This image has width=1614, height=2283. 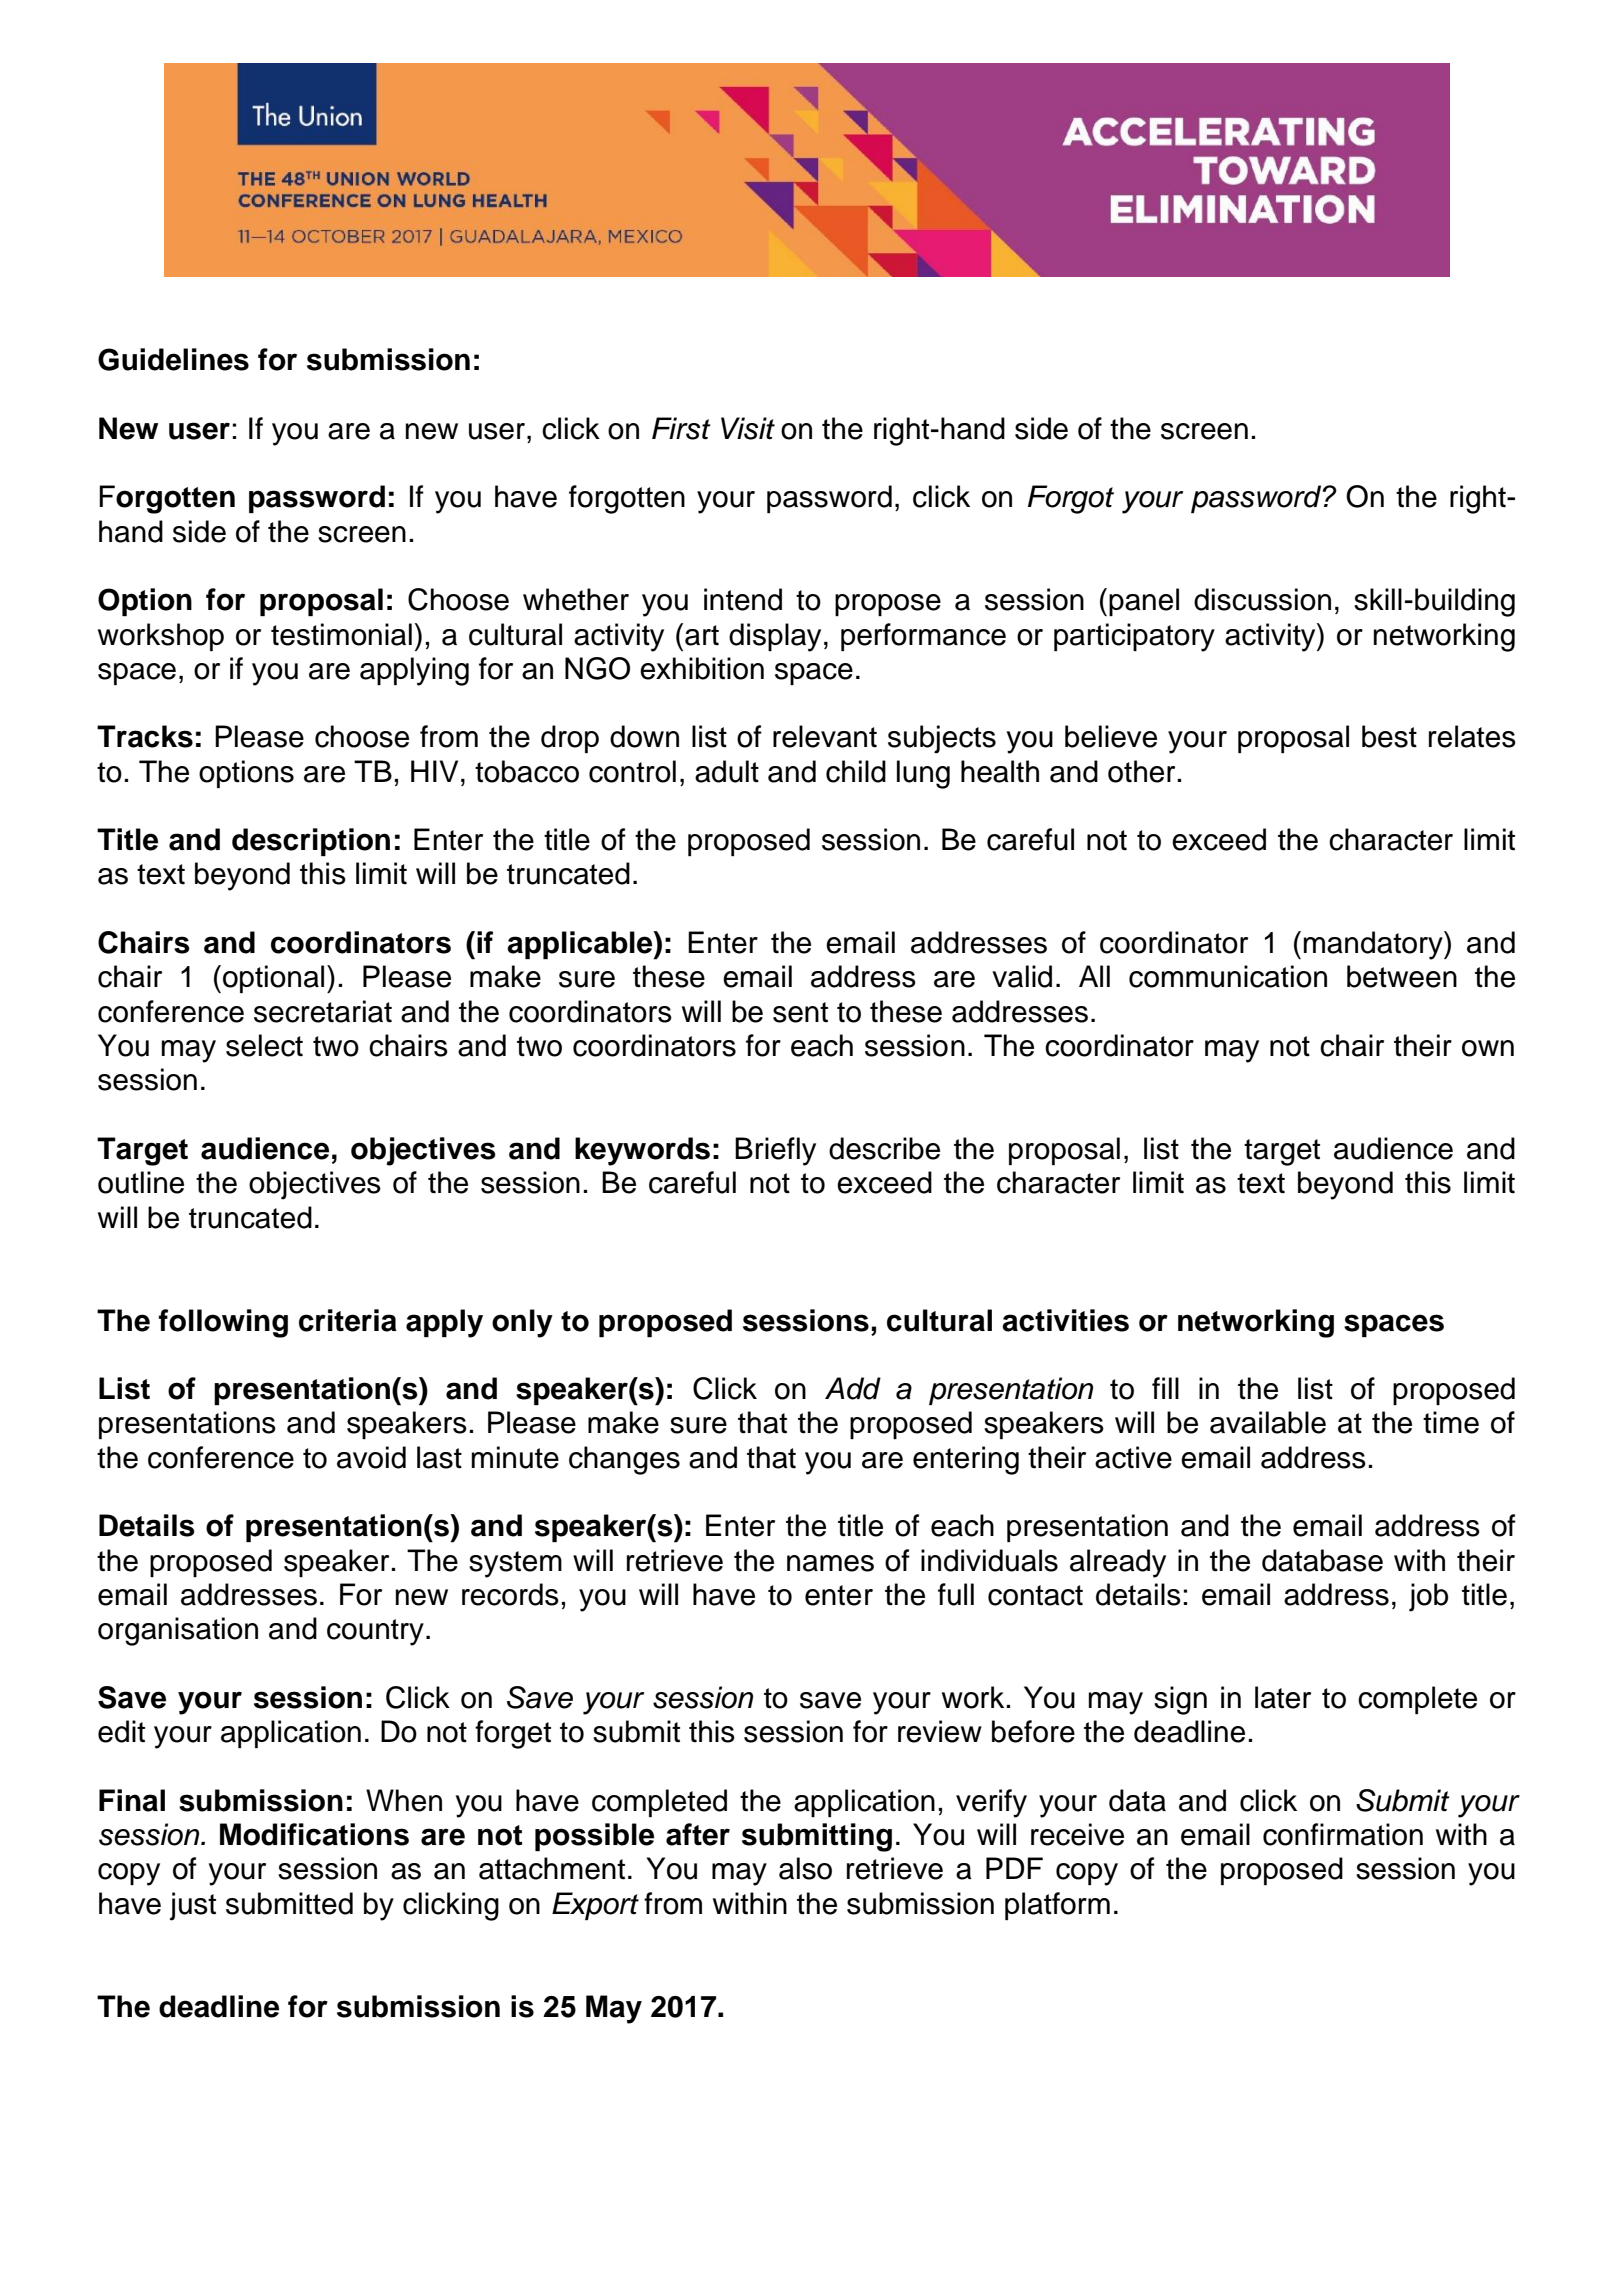 What do you see at coordinates (1262, 599) in the image?
I see `discussion` at bounding box center [1262, 599].
